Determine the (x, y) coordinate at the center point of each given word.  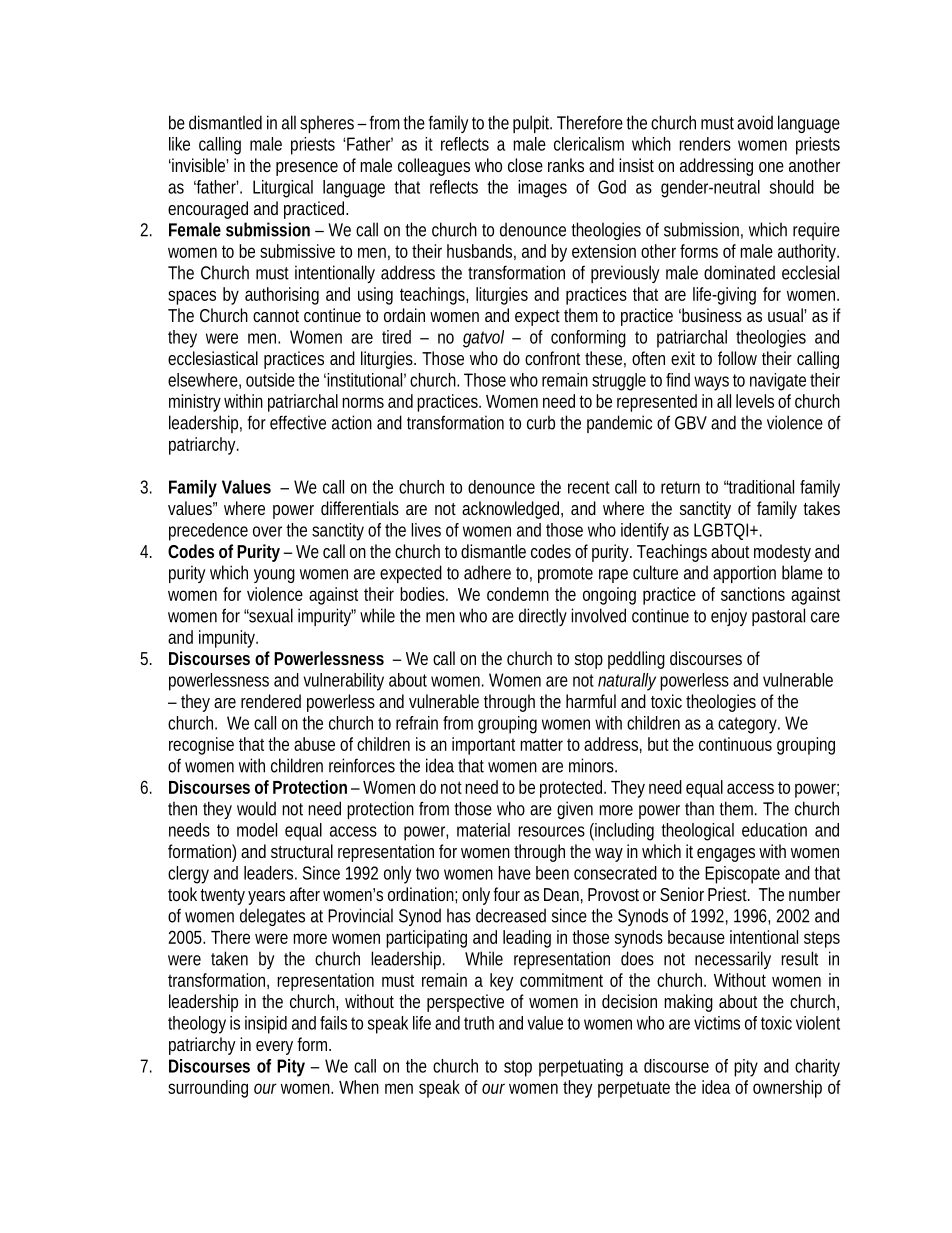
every (274, 1048)
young (274, 576)
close (525, 165)
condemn (518, 594)
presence (307, 169)
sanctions (753, 594)
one (771, 167)
